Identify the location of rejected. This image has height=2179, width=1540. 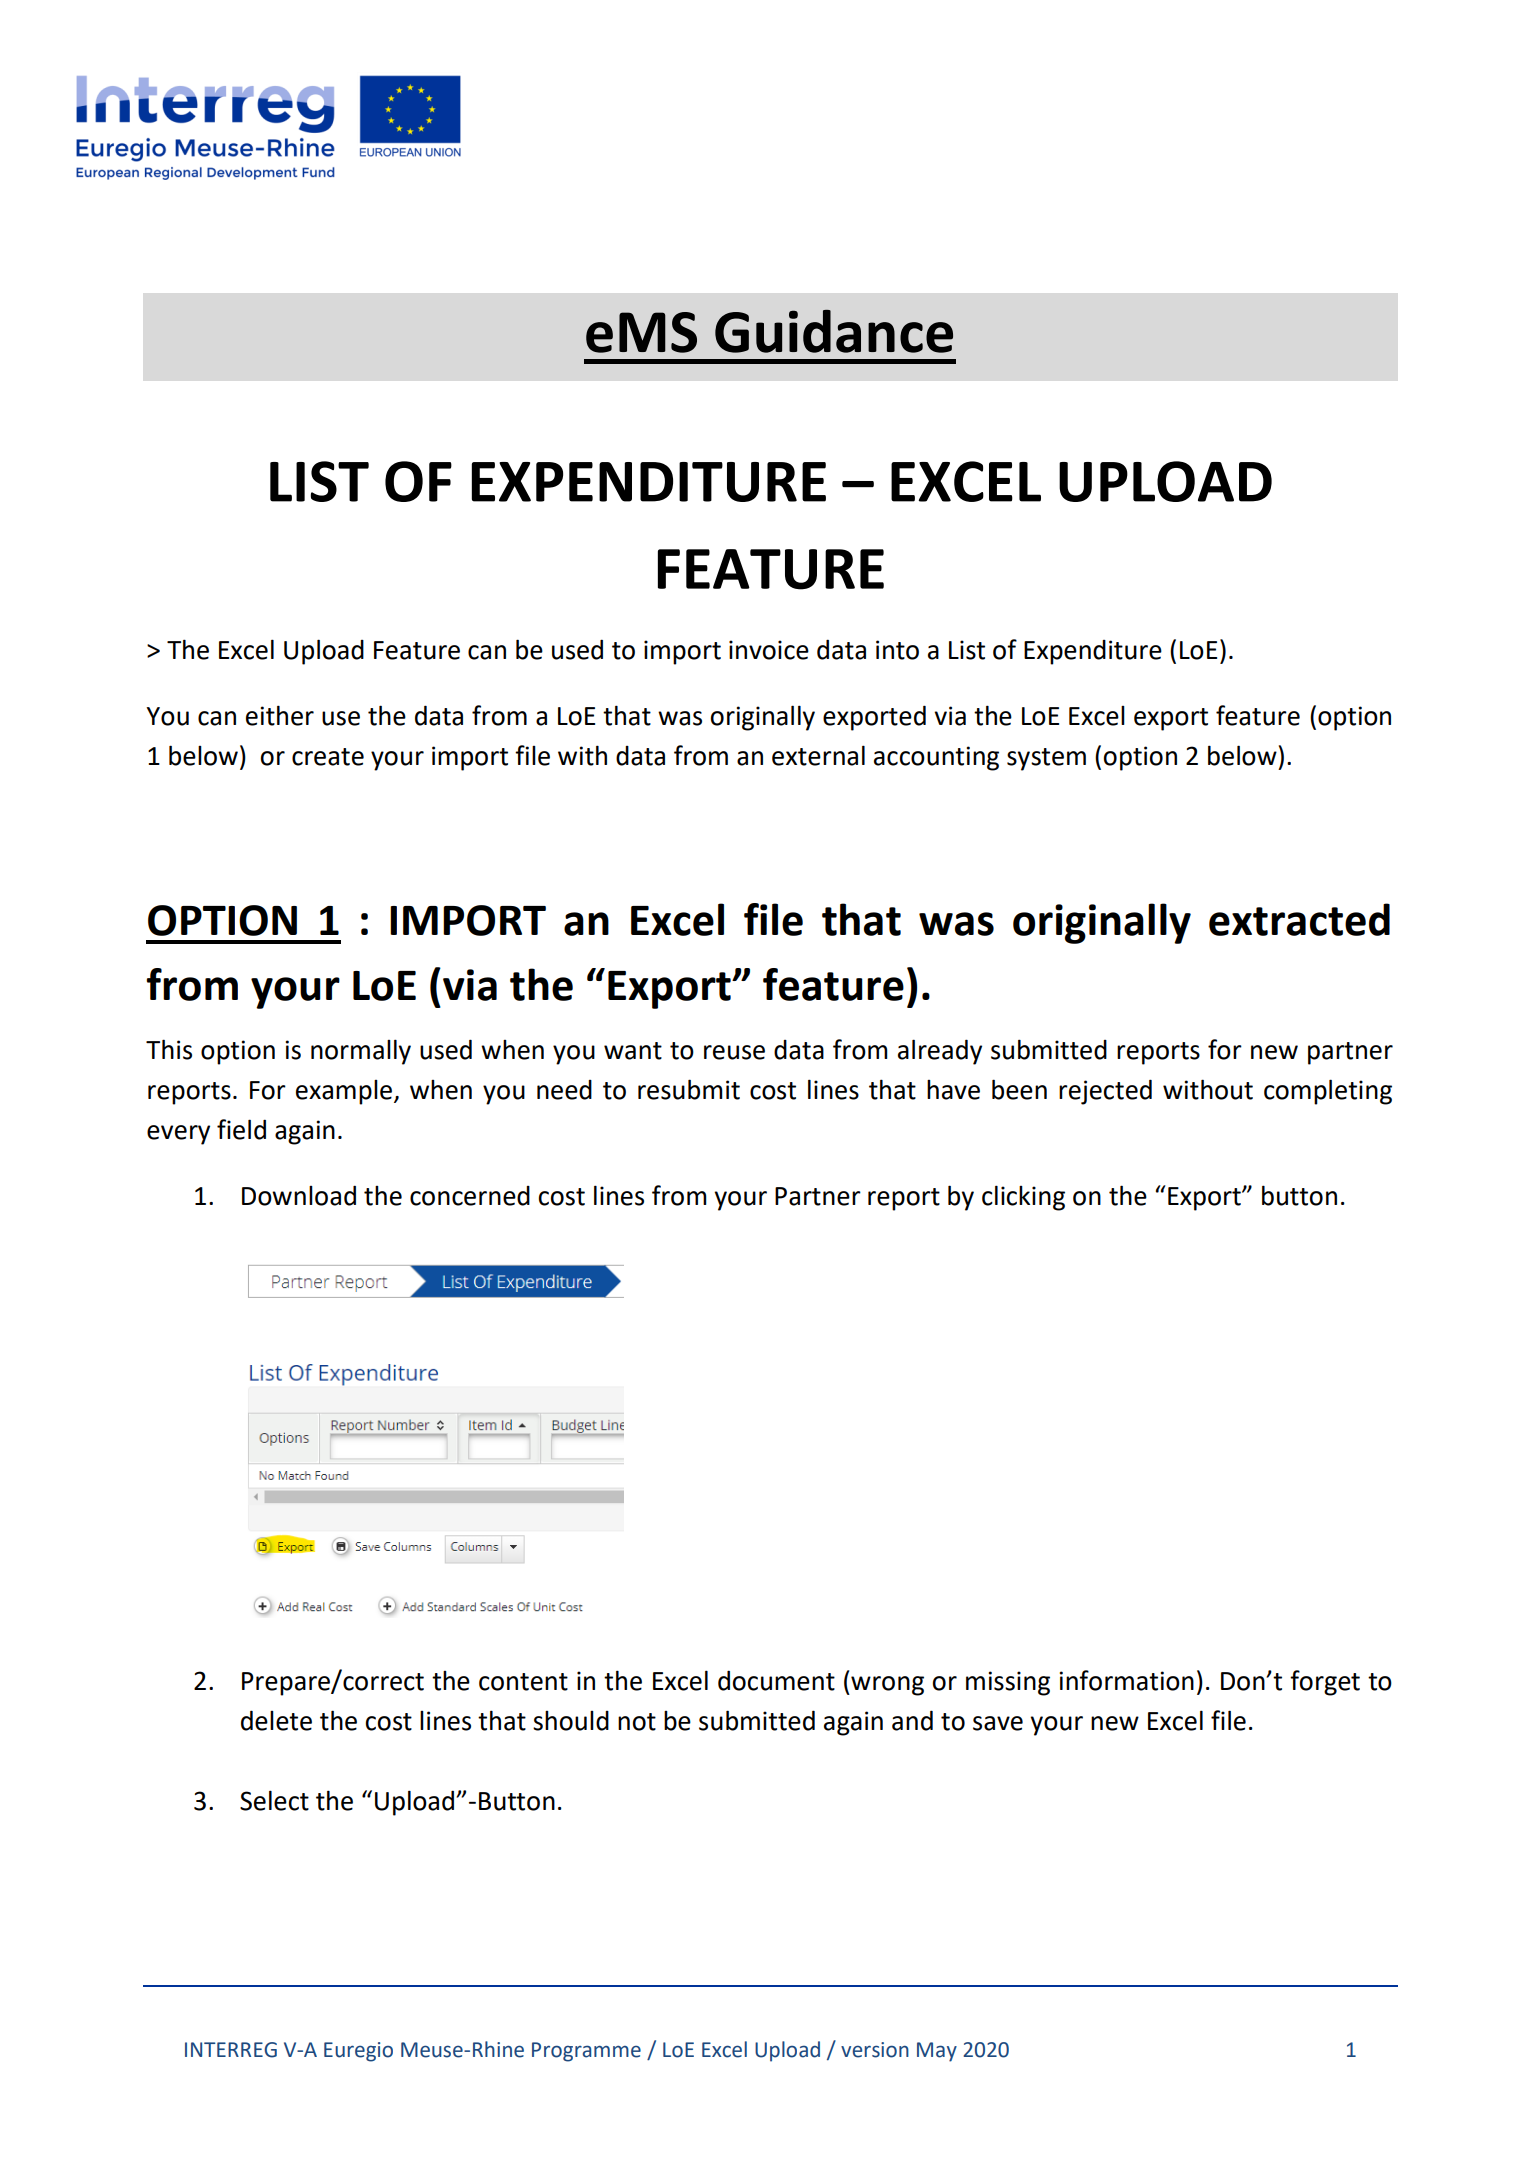
(1105, 1092).
